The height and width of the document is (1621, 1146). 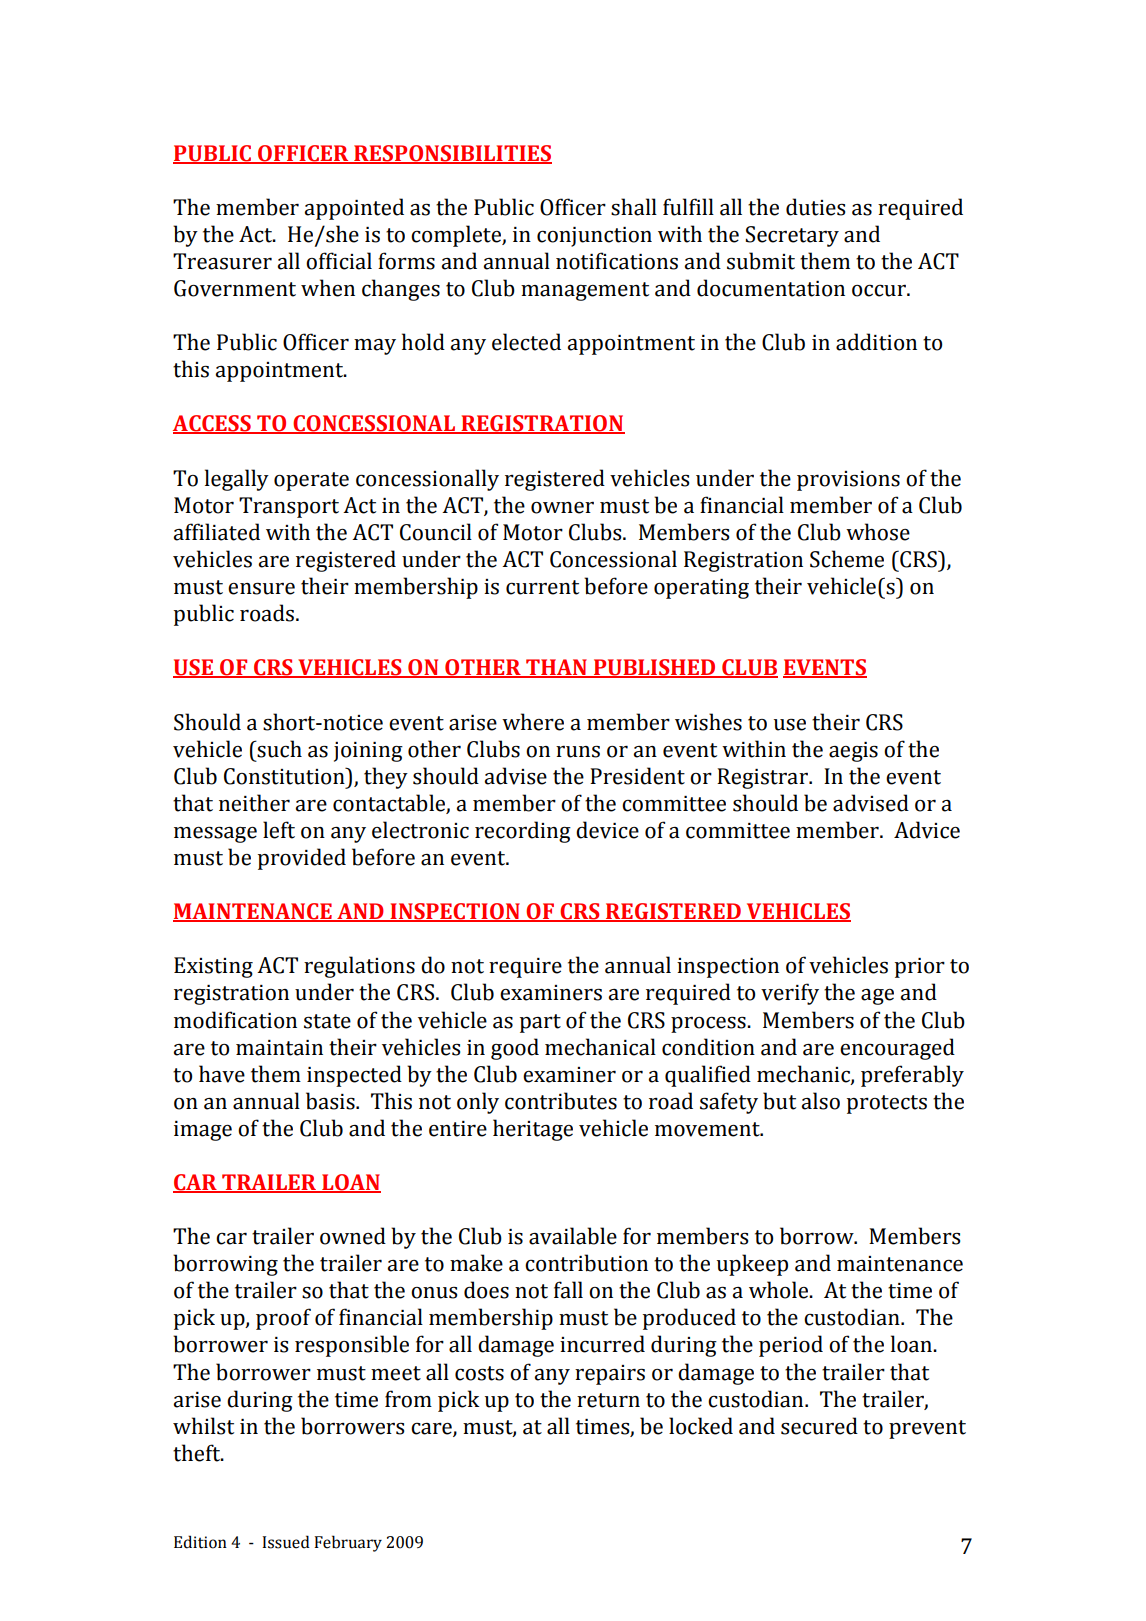 I want to click on Scheme, so click(x=847, y=559).
